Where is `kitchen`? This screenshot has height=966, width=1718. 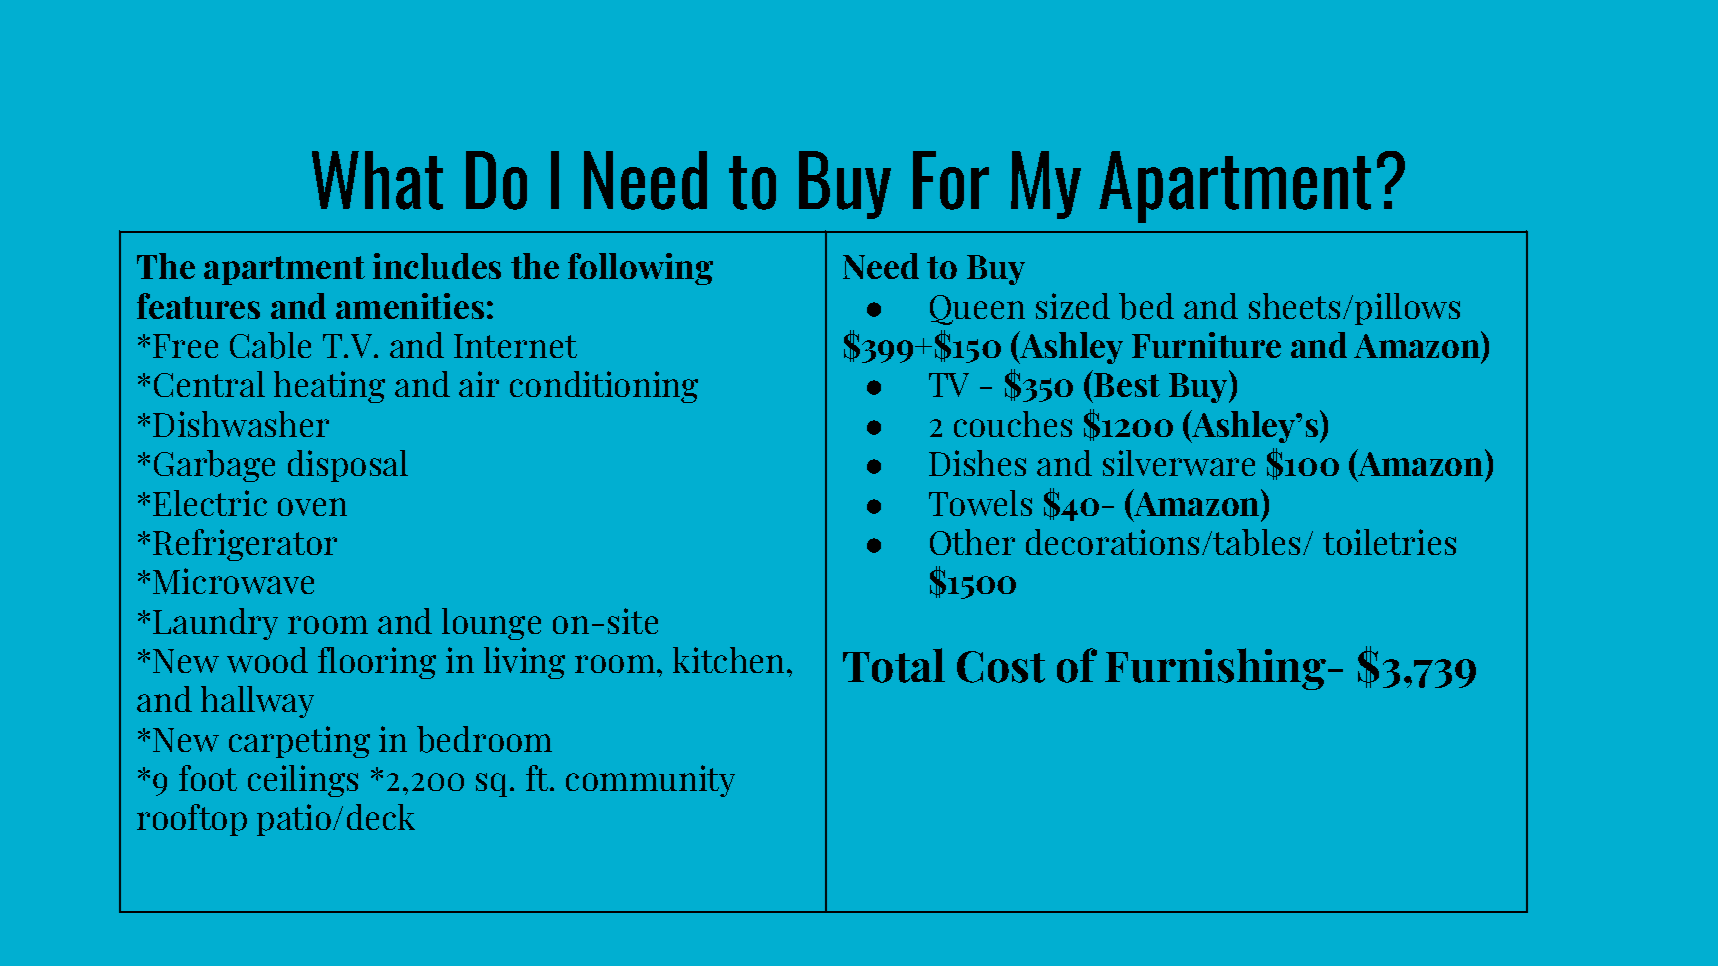
kitchen is located at coordinates (730, 660).
